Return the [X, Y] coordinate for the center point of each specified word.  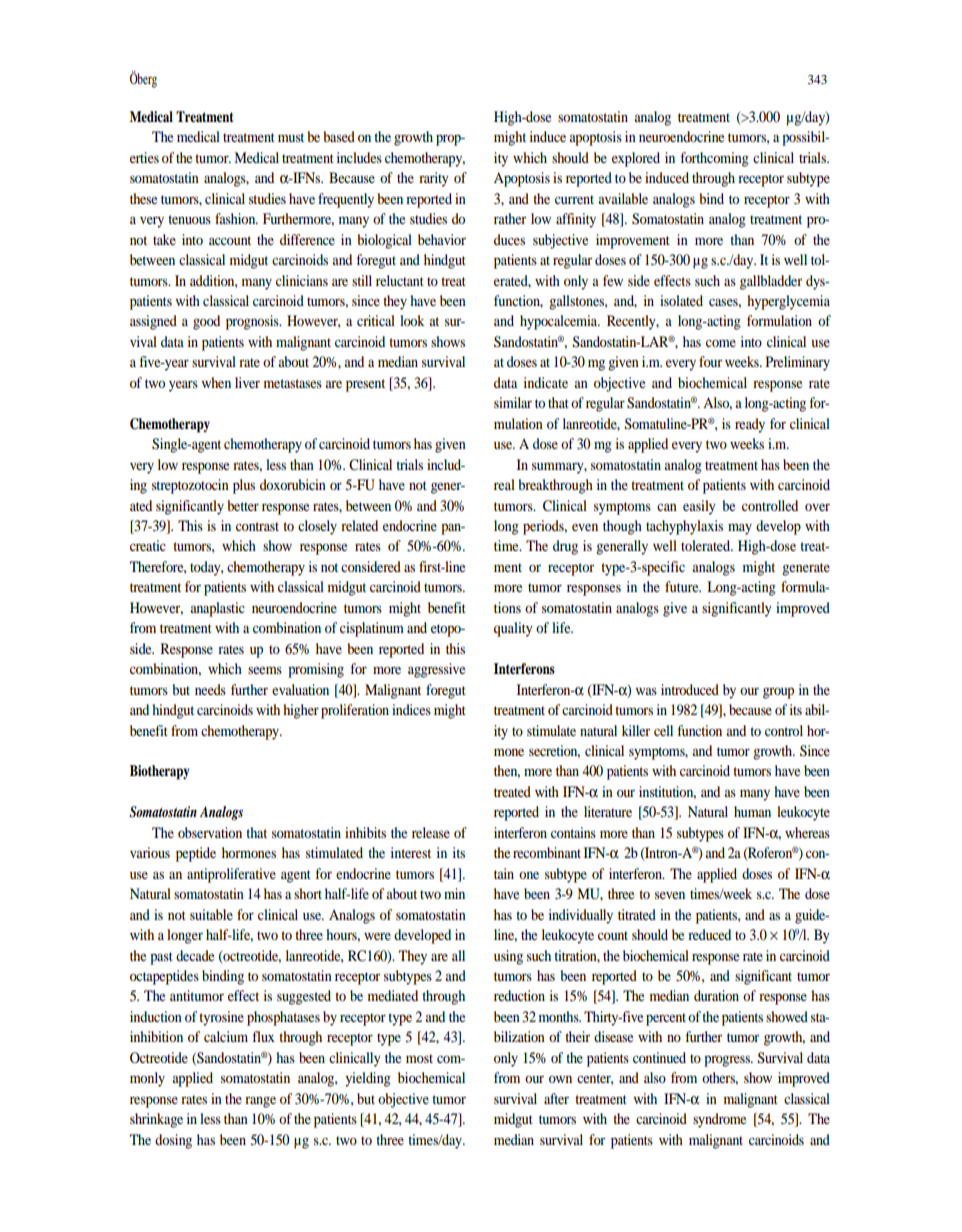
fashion [236, 218]
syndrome [719, 1120]
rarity [434, 179]
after [556, 1098]
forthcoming [715, 159]
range [260, 1102]
